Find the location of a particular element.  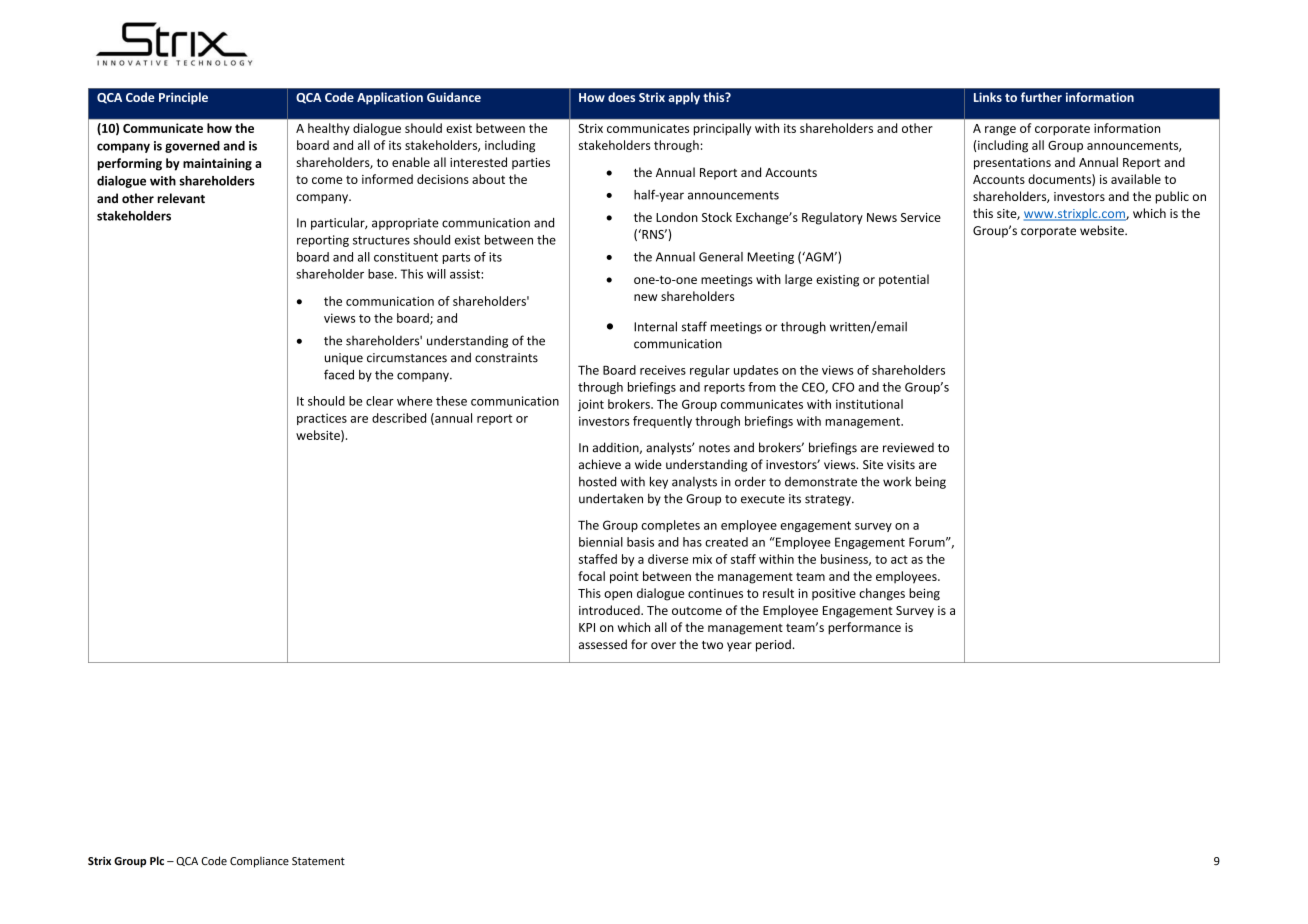

Internal is located at coordinates (655, 326).
